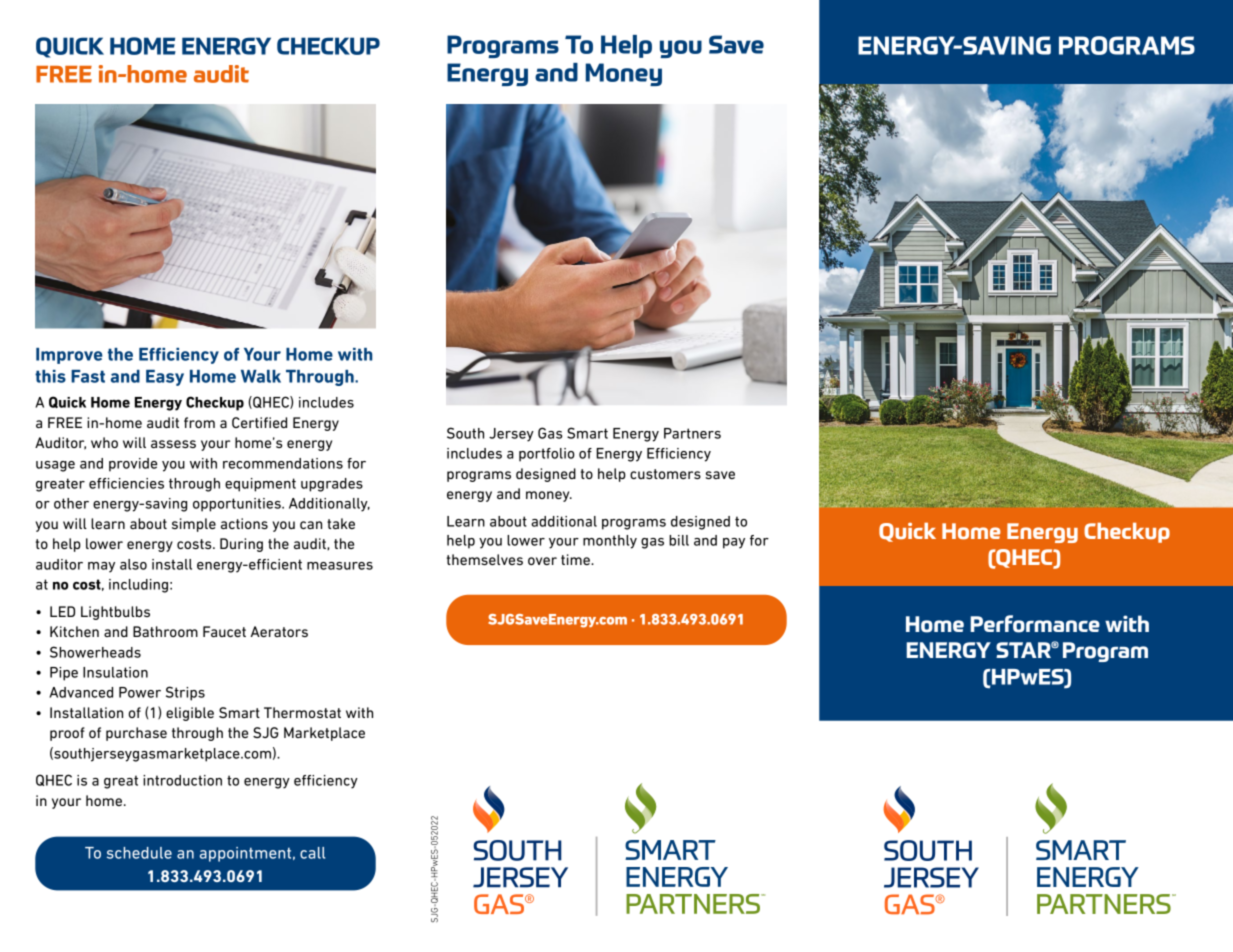 The height and width of the page is (952, 1233). What do you see at coordinates (1035, 624) in the page?
I see `Performance` at bounding box center [1035, 624].
